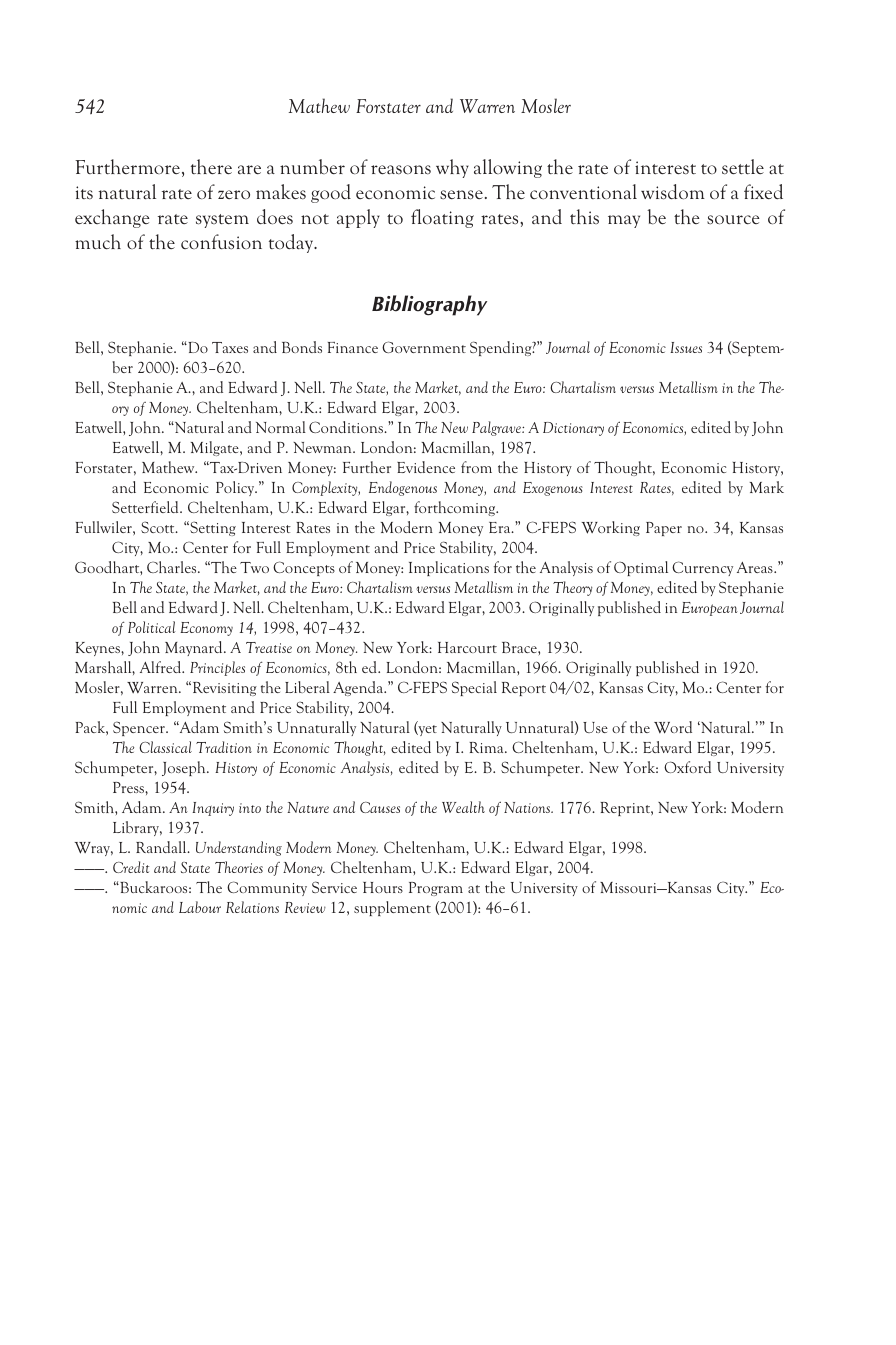  I want to click on Credit, so click(131, 867).
